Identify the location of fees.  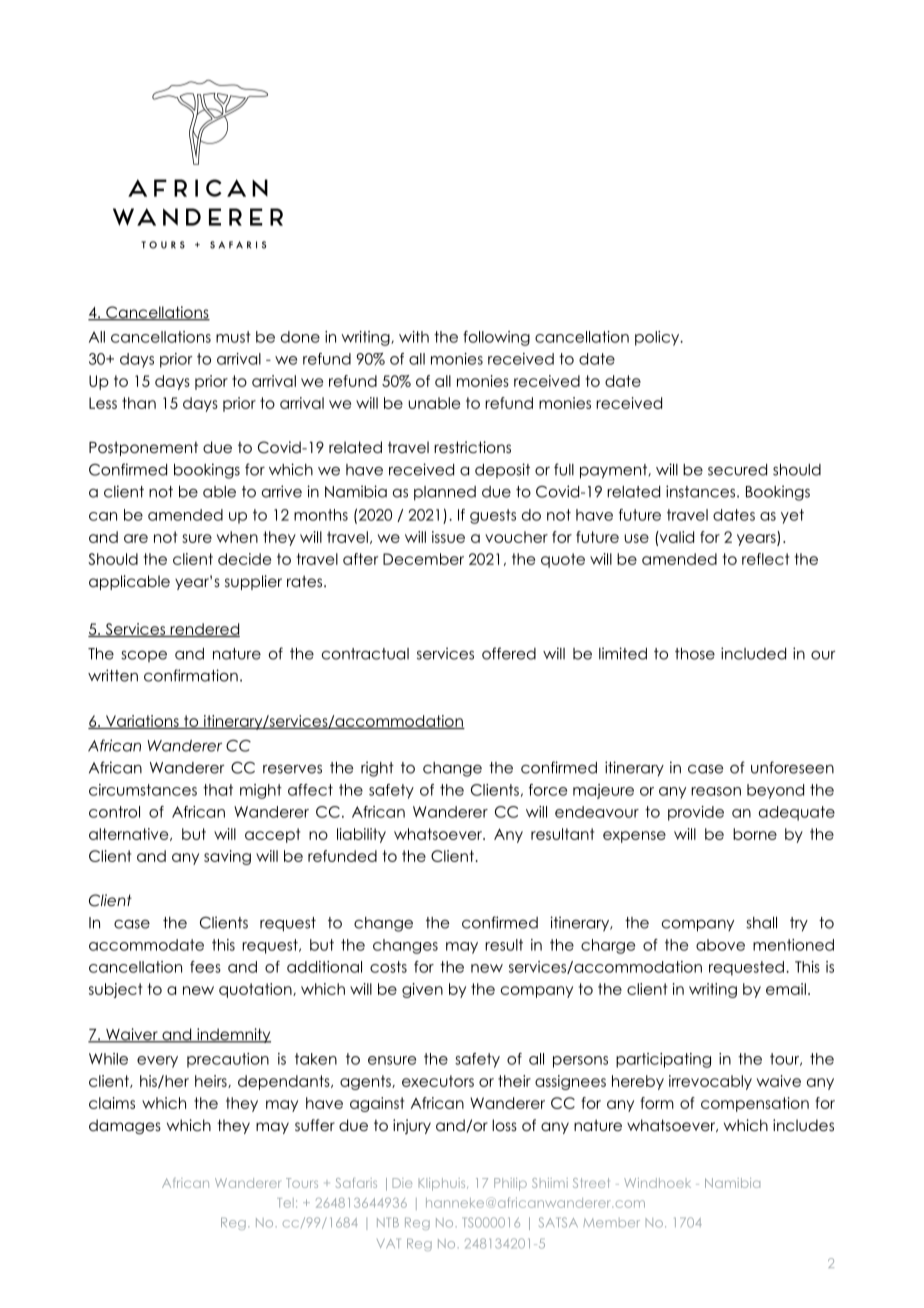
(205, 967).
